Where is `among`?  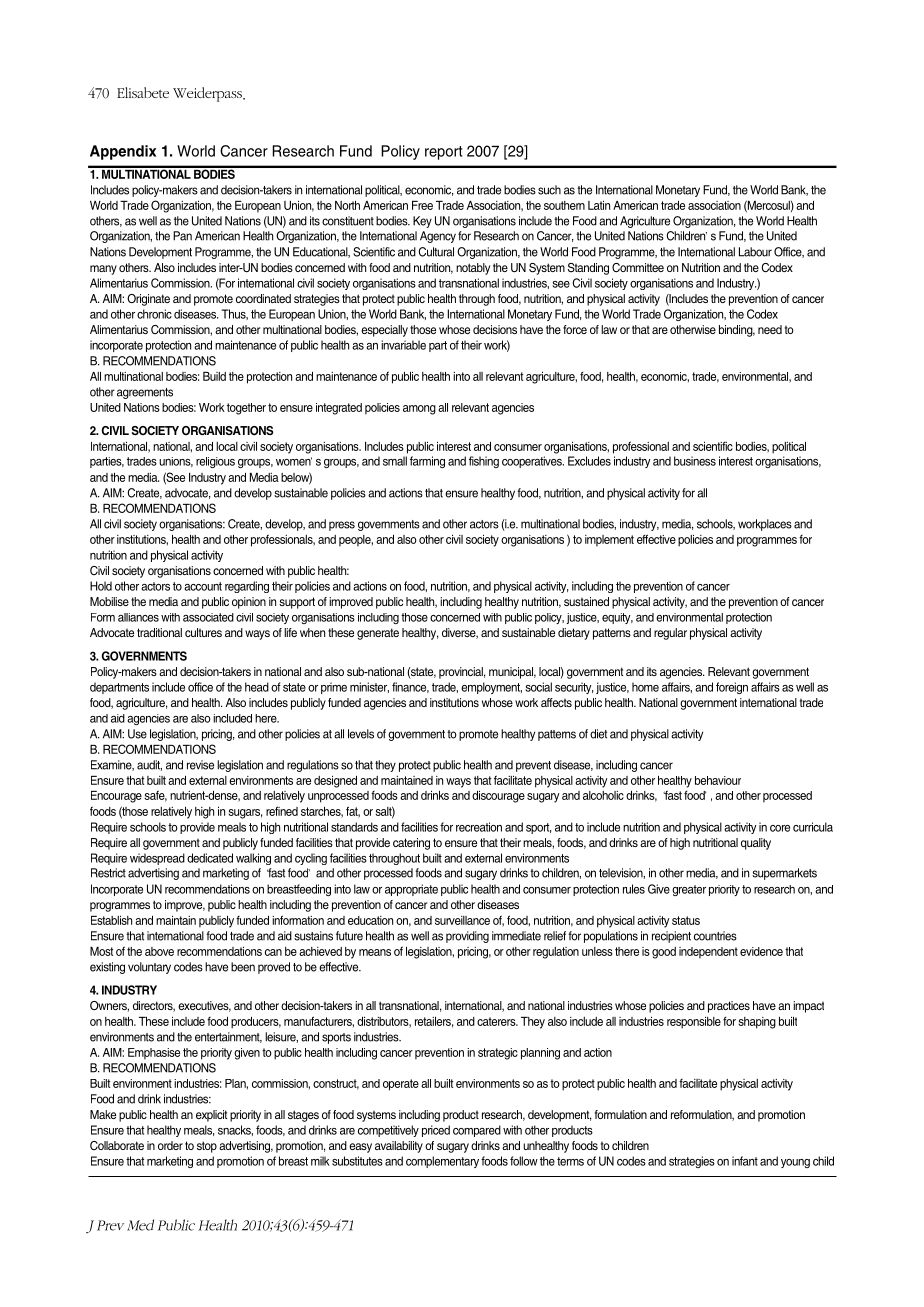 among is located at coordinates (419, 410).
